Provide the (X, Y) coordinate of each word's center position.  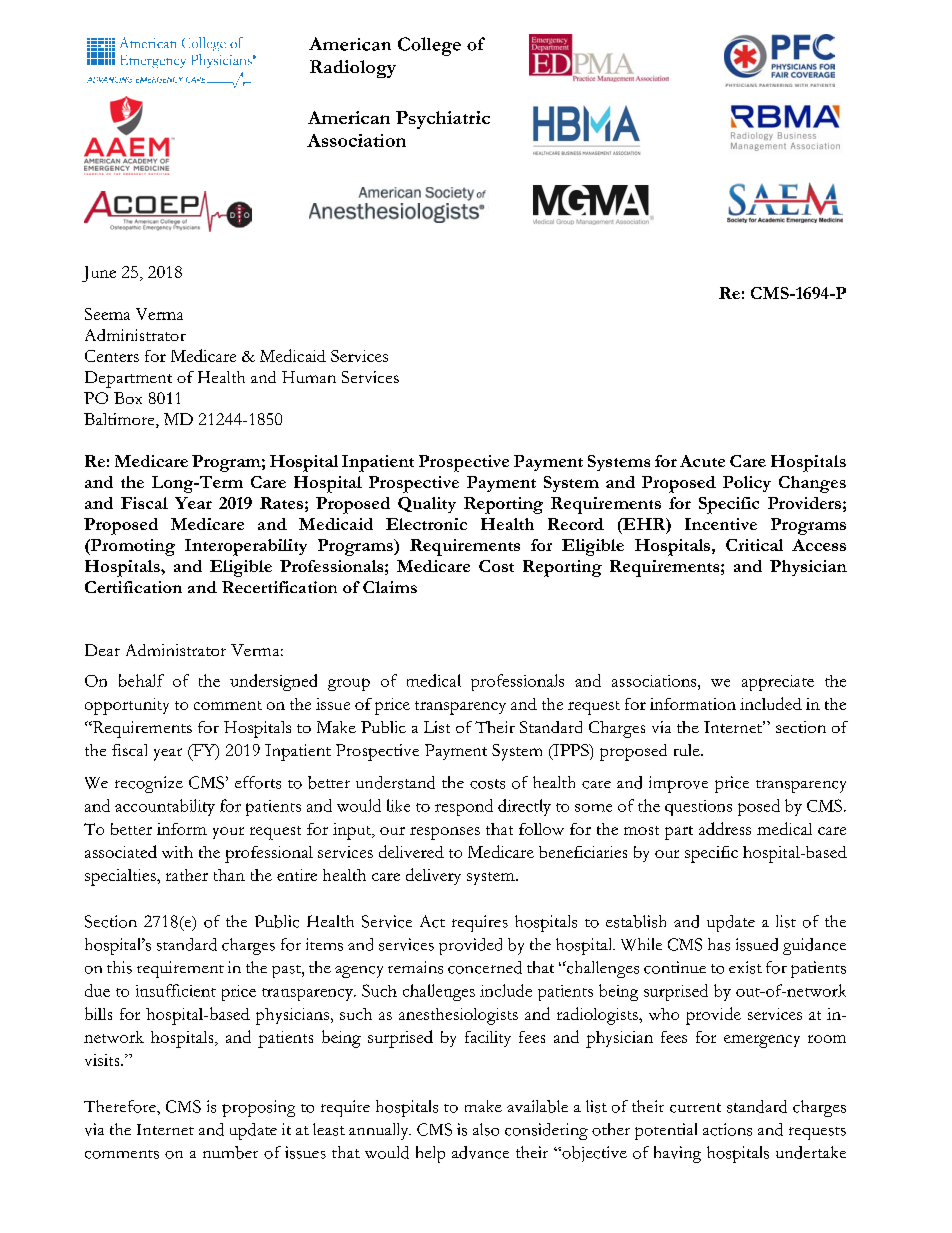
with (177, 852)
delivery (433, 876)
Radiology (353, 69)
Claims (390, 587)
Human (309, 377)
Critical (754, 545)
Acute (702, 461)
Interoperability (246, 547)
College (429, 46)
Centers (112, 356)
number (230, 1152)
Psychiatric (443, 120)
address (725, 828)
